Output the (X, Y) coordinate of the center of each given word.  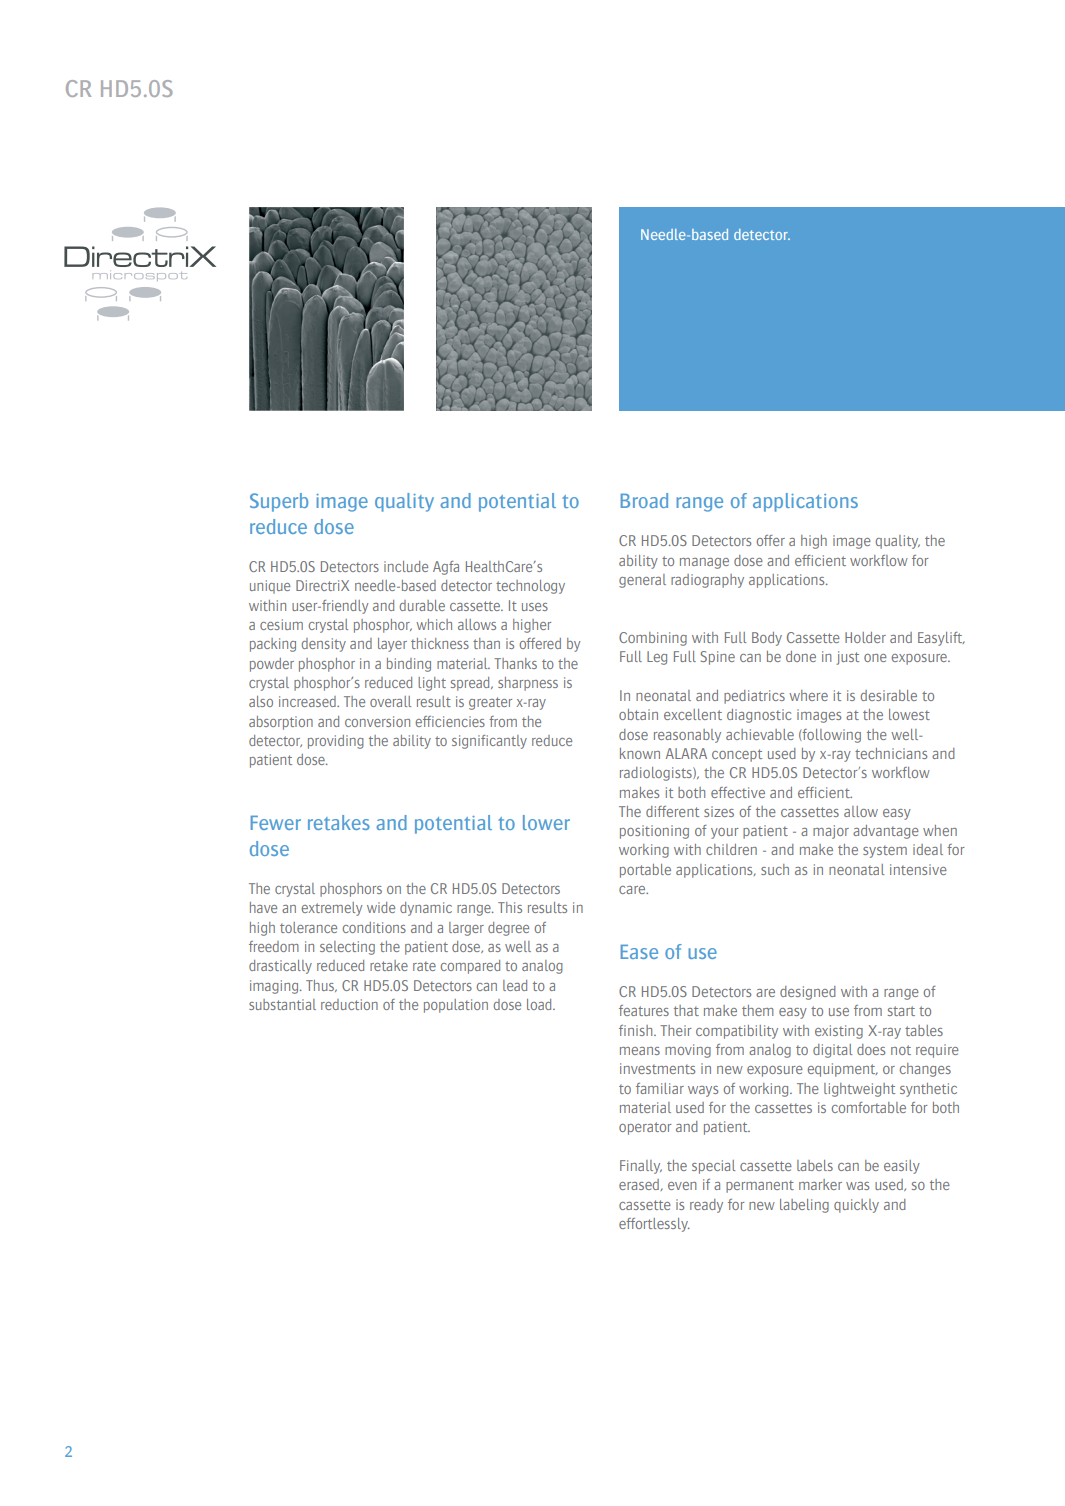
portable (645, 871)
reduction (349, 1004)
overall (390, 701)
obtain (638, 714)
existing (839, 1032)
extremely (331, 909)
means (640, 1051)
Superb (279, 502)
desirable (889, 695)
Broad (644, 500)
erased (640, 1185)
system (885, 851)
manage (704, 563)
